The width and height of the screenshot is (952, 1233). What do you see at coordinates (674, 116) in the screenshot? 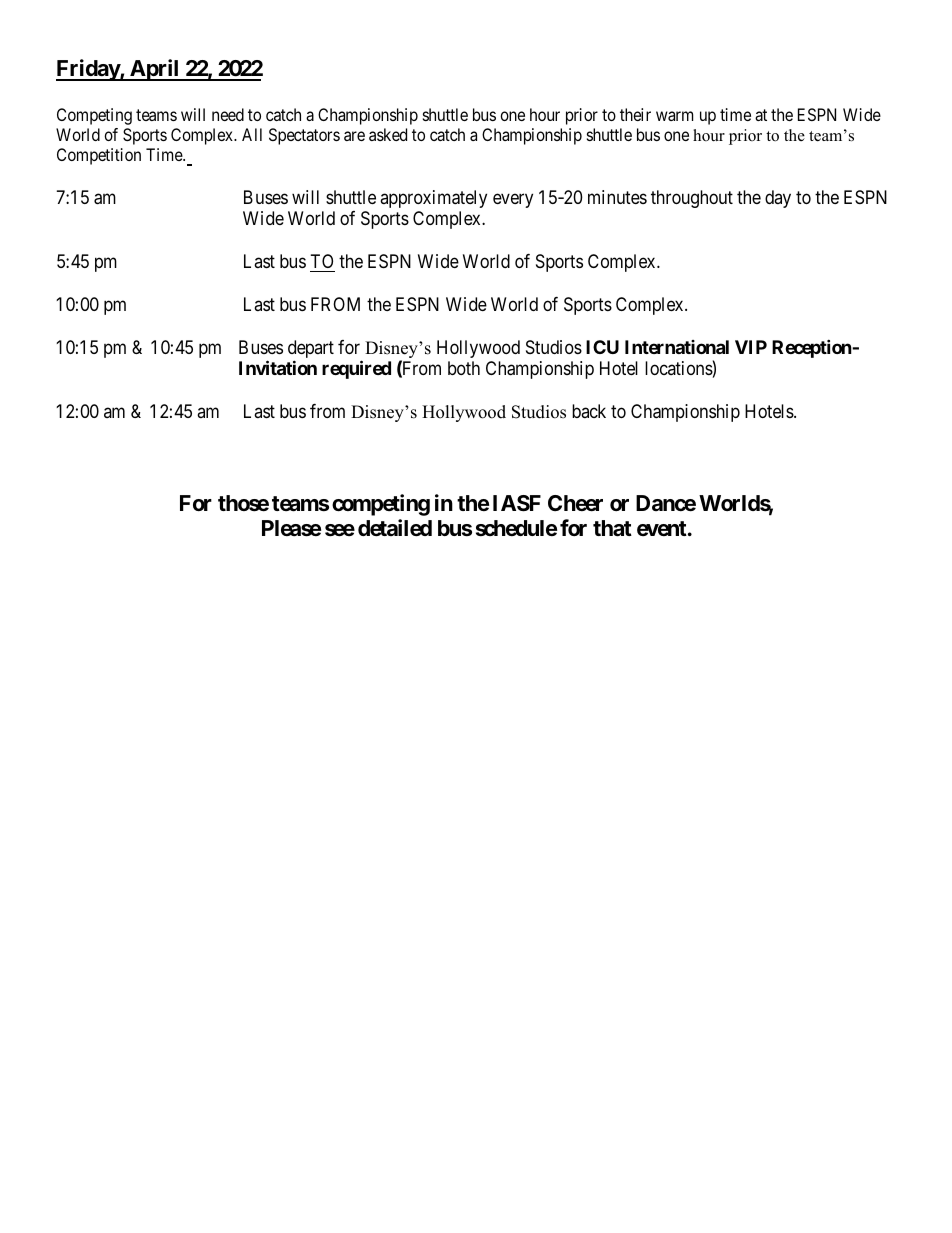
I see `warm` at bounding box center [674, 116].
